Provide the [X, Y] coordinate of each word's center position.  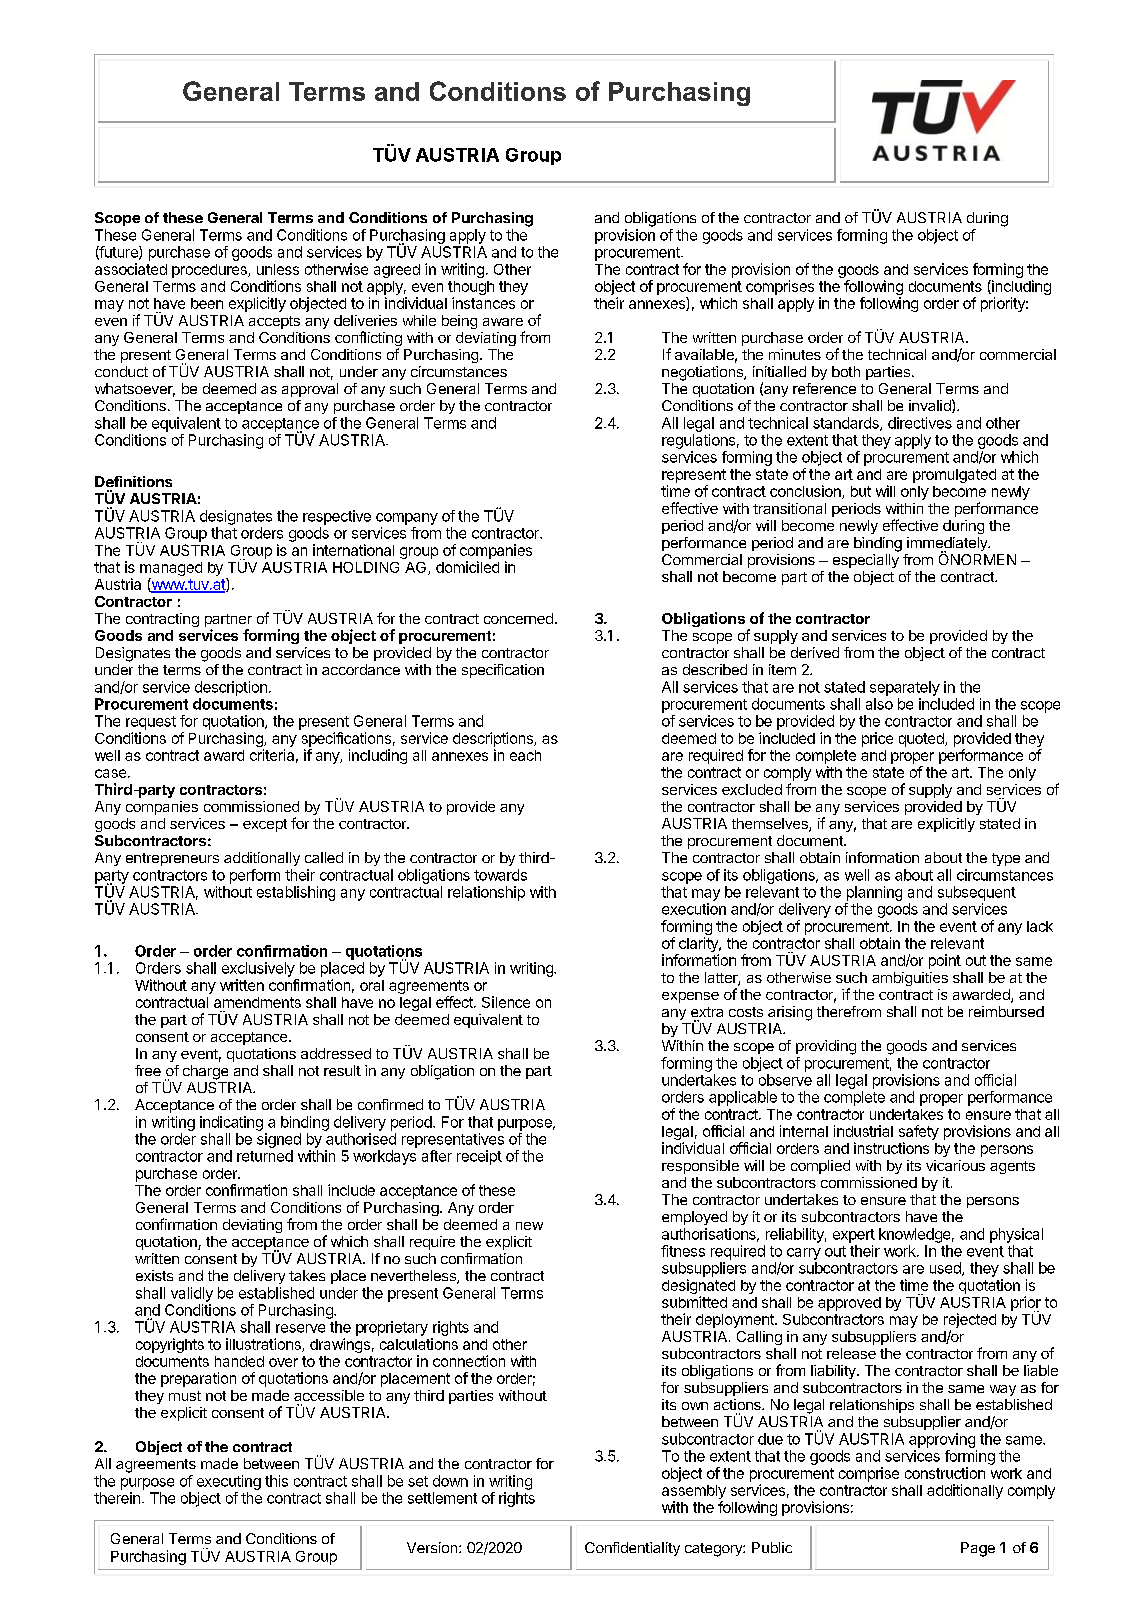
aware [503, 322]
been [207, 303]
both [846, 371]
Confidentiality [632, 1549]
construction [945, 1473]
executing [229, 1482]
